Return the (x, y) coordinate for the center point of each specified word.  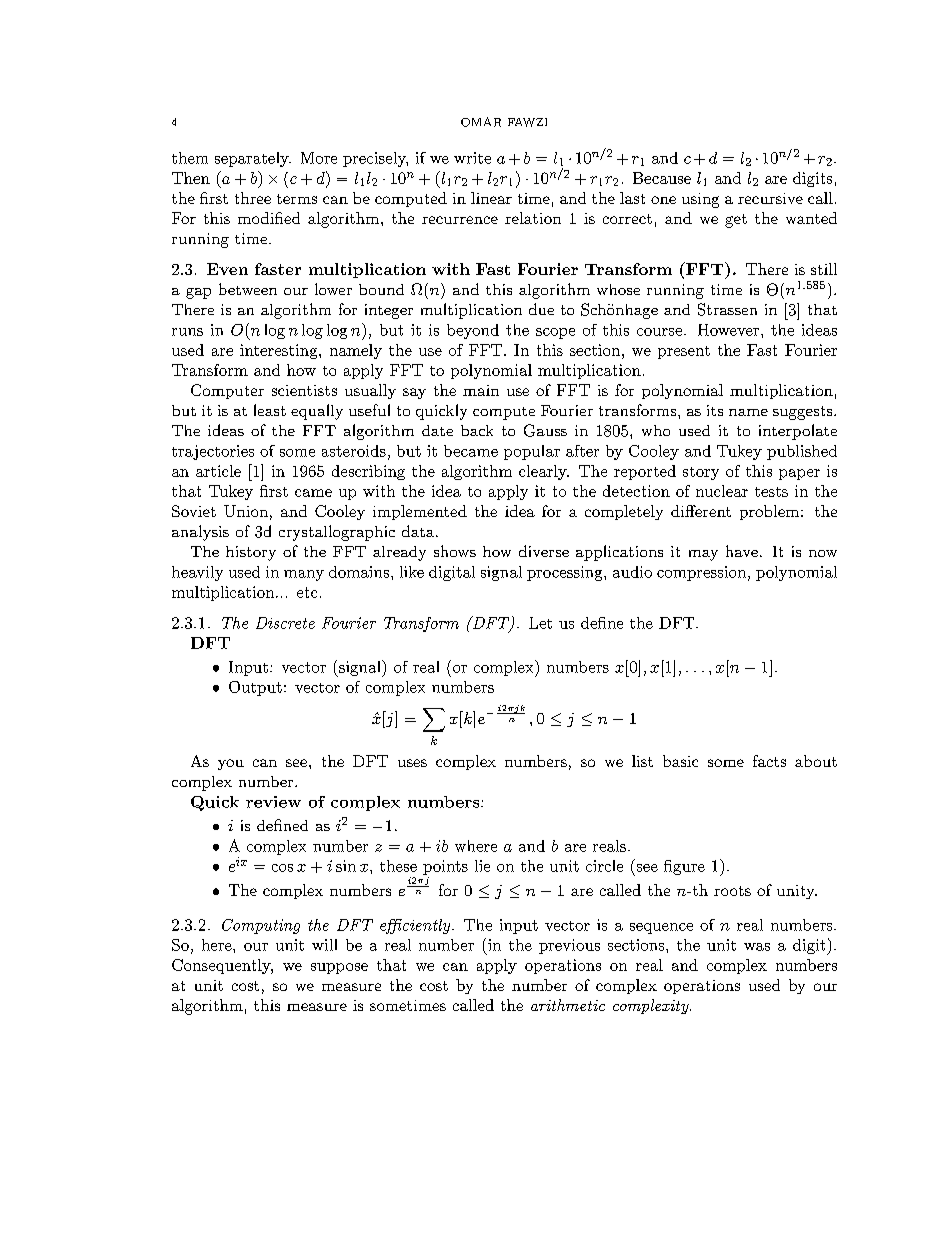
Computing (261, 926)
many (304, 575)
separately (253, 159)
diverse (544, 551)
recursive (770, 198)
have (742, 551)
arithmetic (568, 1005)
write (472, 158)
